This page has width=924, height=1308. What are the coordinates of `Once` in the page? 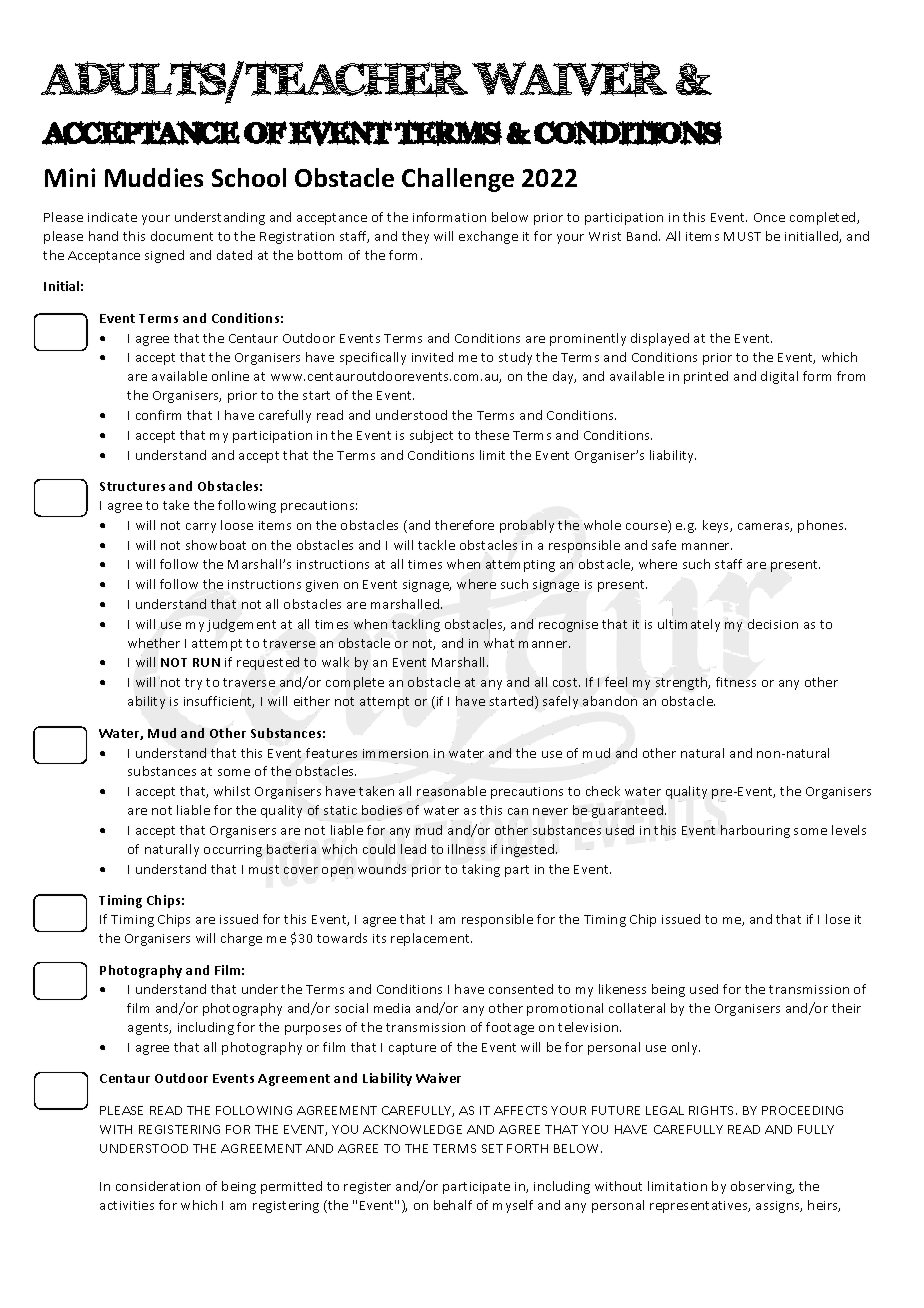 It's located at (769, 217).
